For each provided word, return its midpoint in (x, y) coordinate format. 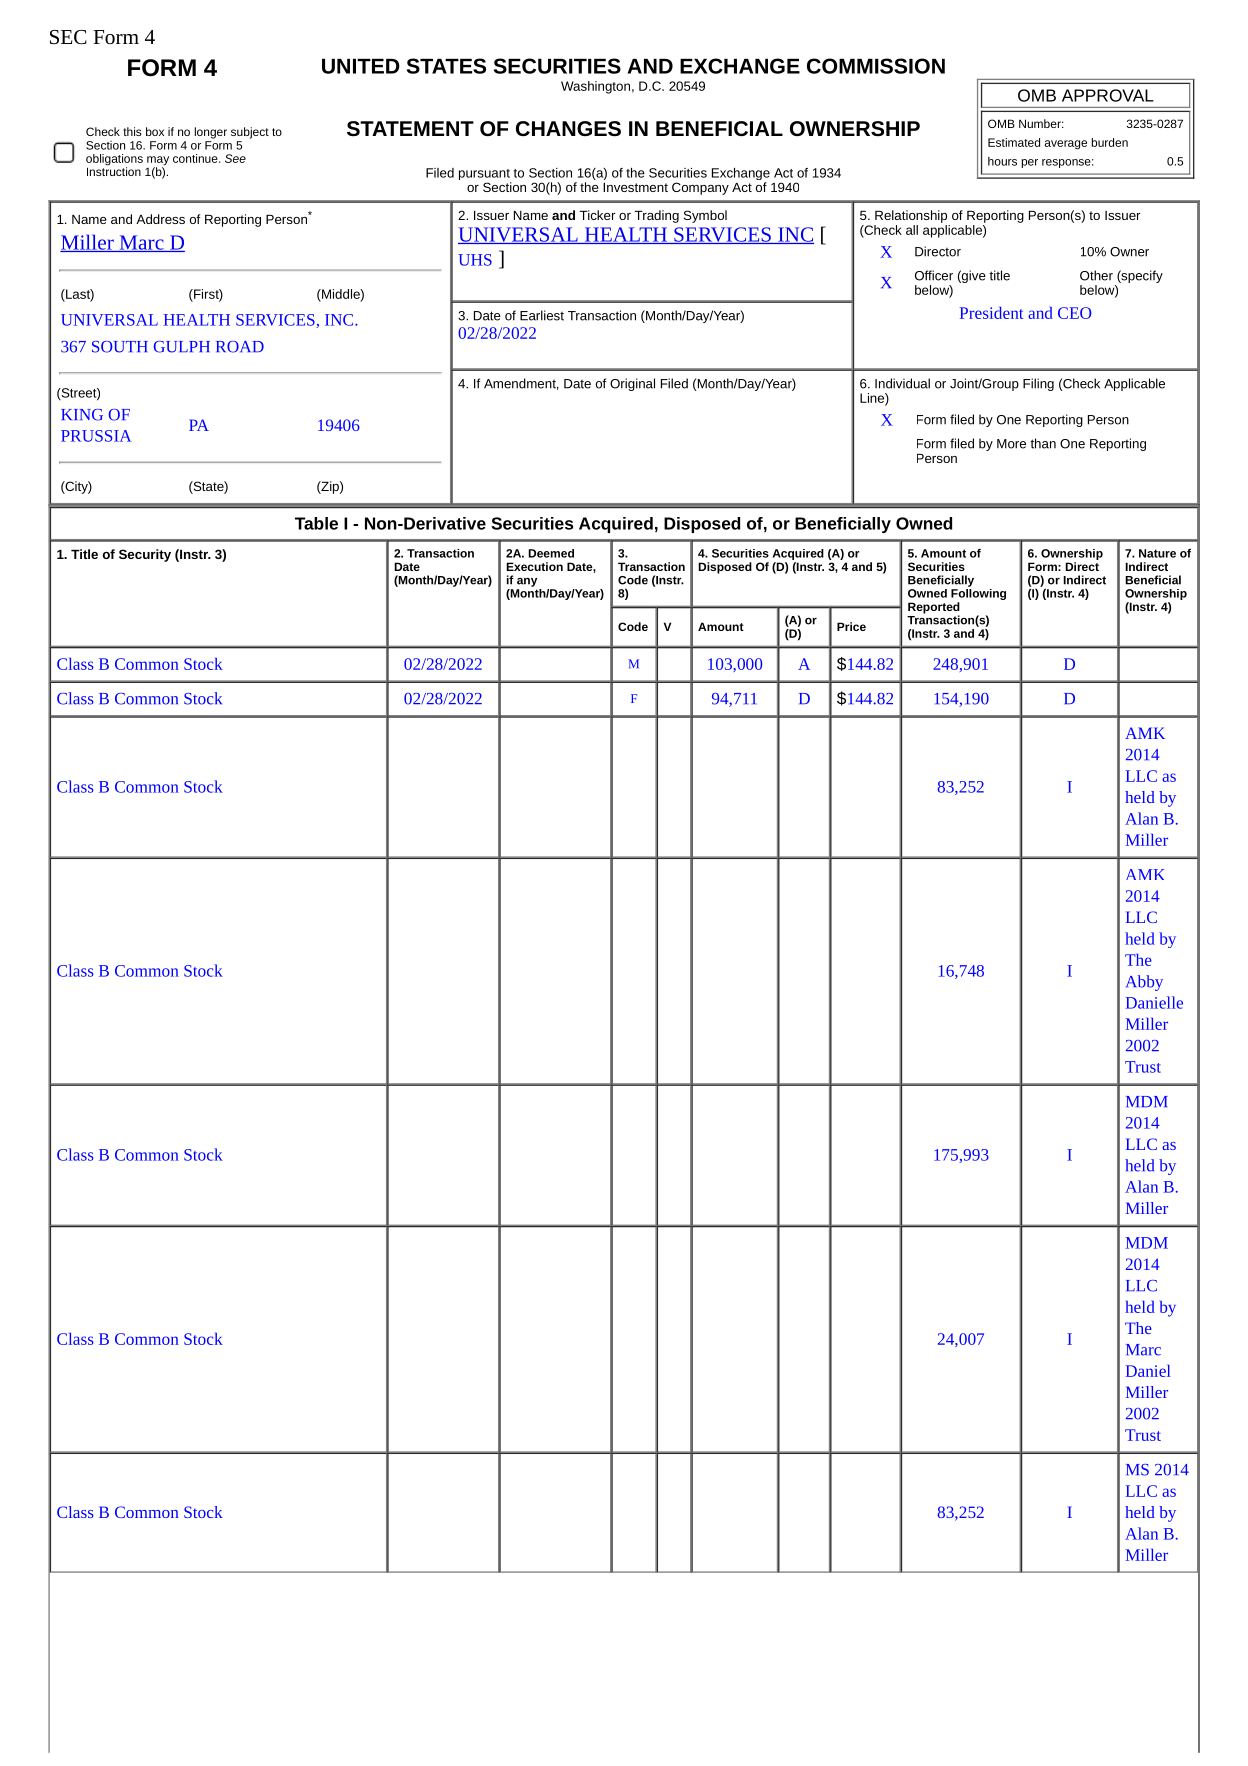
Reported (934, 609)
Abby (1144, 983)
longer (211, 133)
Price (851, 626)
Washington (595, 87)
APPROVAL (1108, 95)
